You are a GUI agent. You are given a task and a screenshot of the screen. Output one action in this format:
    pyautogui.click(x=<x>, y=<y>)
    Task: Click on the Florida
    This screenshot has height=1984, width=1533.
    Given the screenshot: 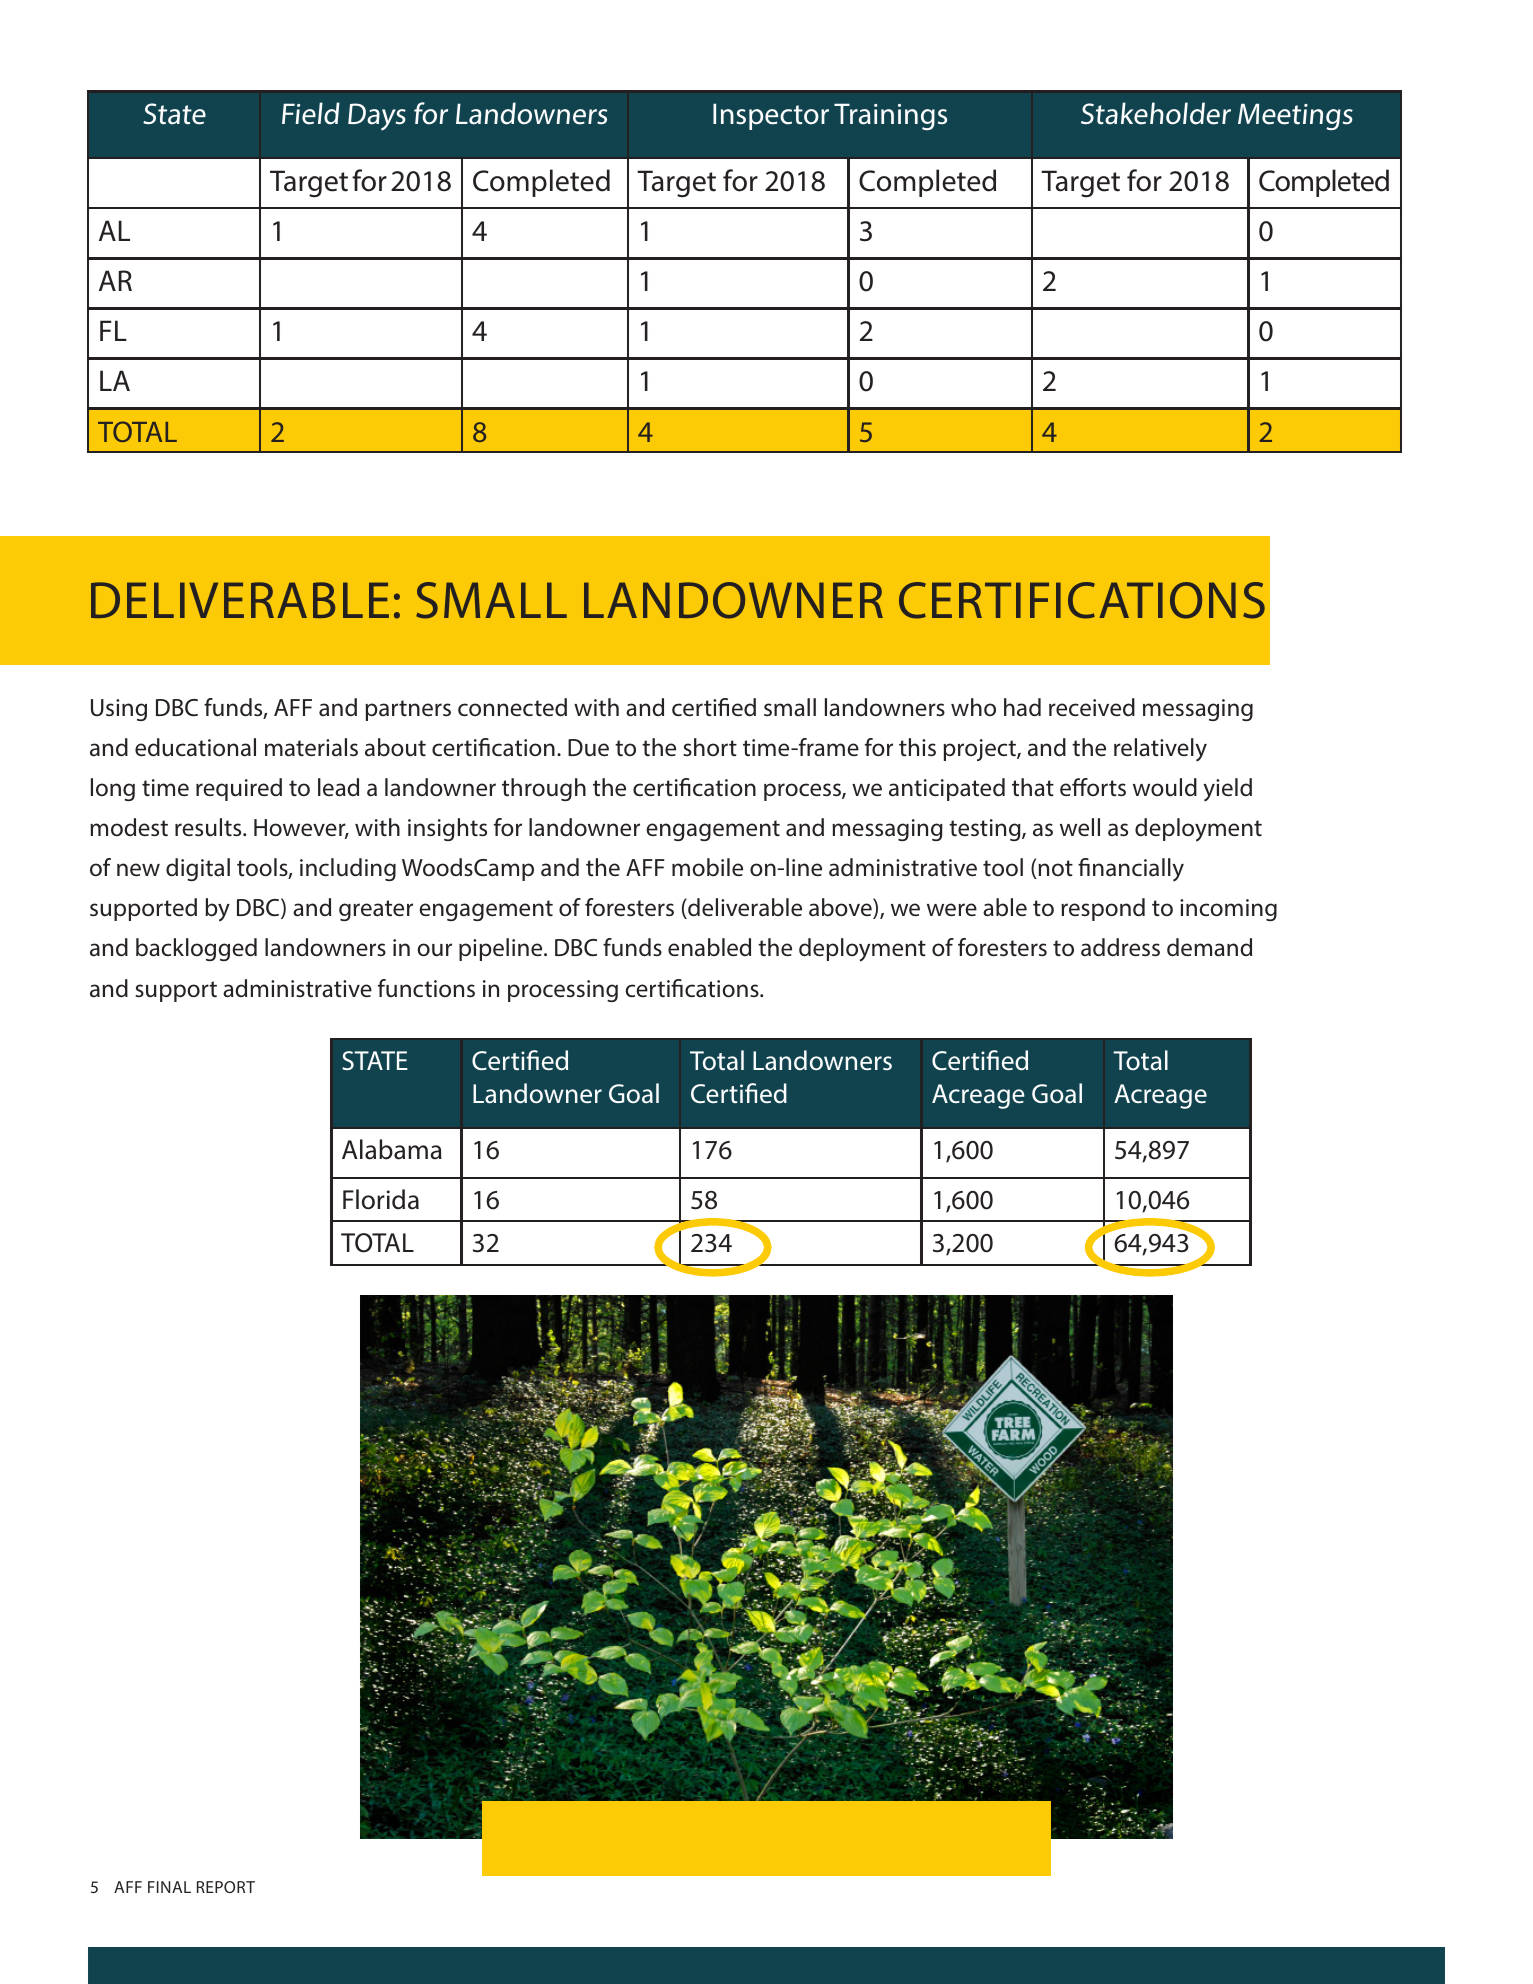 What is the action you would take?
    pyautogui.click(x=381, y=1199)
